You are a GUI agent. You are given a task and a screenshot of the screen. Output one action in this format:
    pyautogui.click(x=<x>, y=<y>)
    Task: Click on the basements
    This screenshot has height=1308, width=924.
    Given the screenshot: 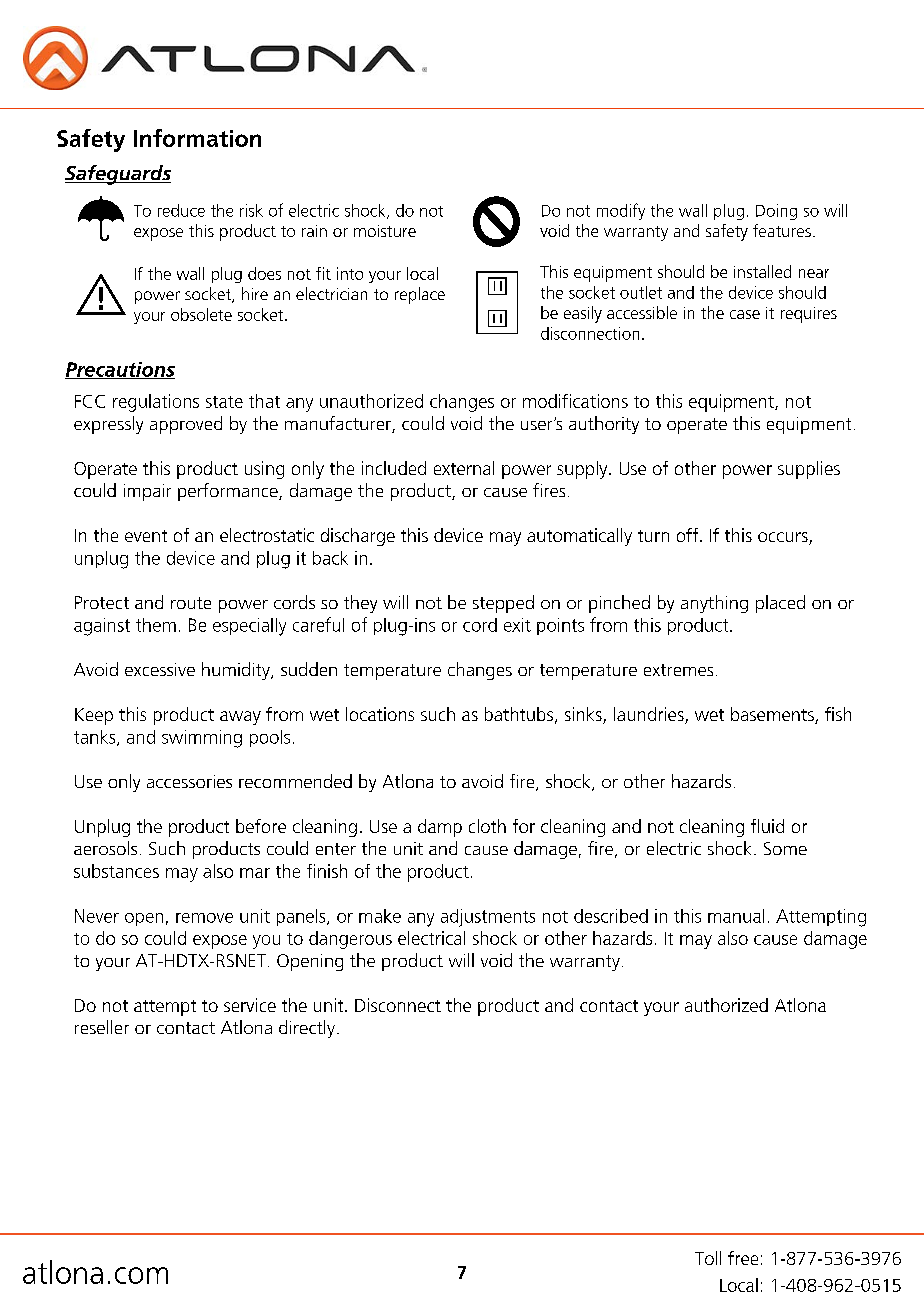 What is the action you would take?
    pyautogui.click(x=773, y=715)
